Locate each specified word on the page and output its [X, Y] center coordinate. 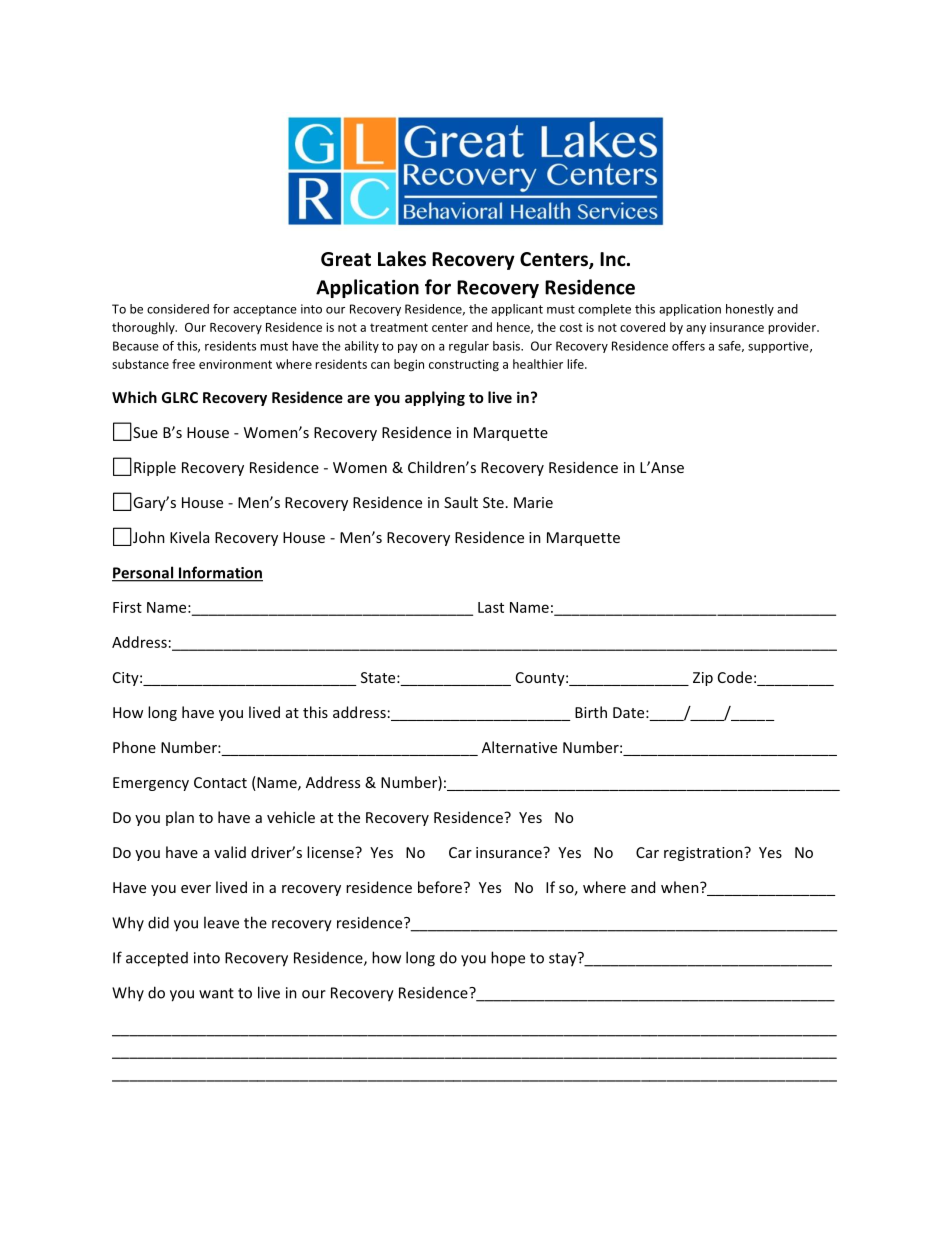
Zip [703, 679]
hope [508, 959]
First [127, 607]
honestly [750, 310]
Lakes [402, 259]
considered [178, 309]
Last [491, 607]
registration [704, 854]
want [216, 993]
